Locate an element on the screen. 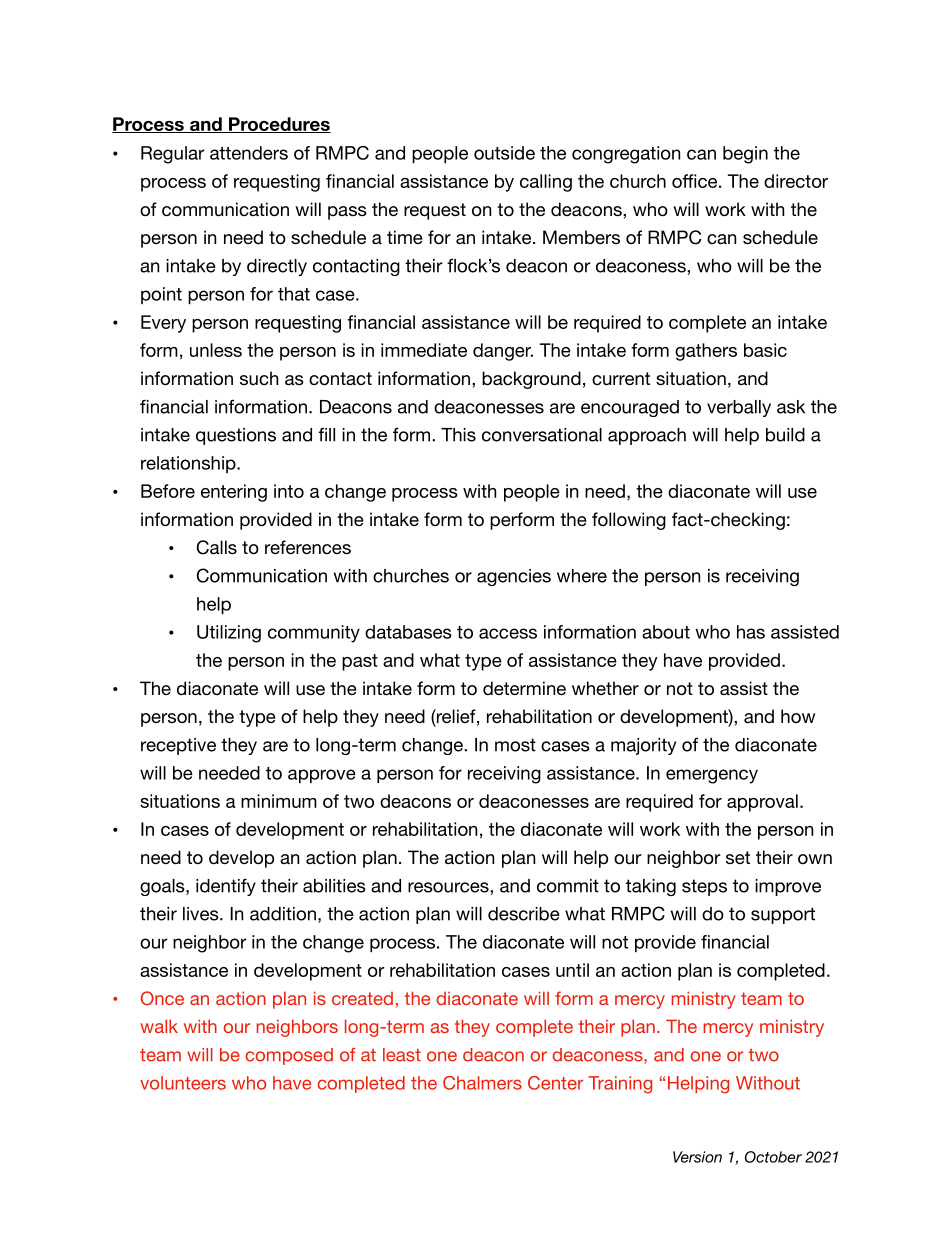 The width and height of the screenshot is (952, 1233). approval is located at coordinates (762, 803).
